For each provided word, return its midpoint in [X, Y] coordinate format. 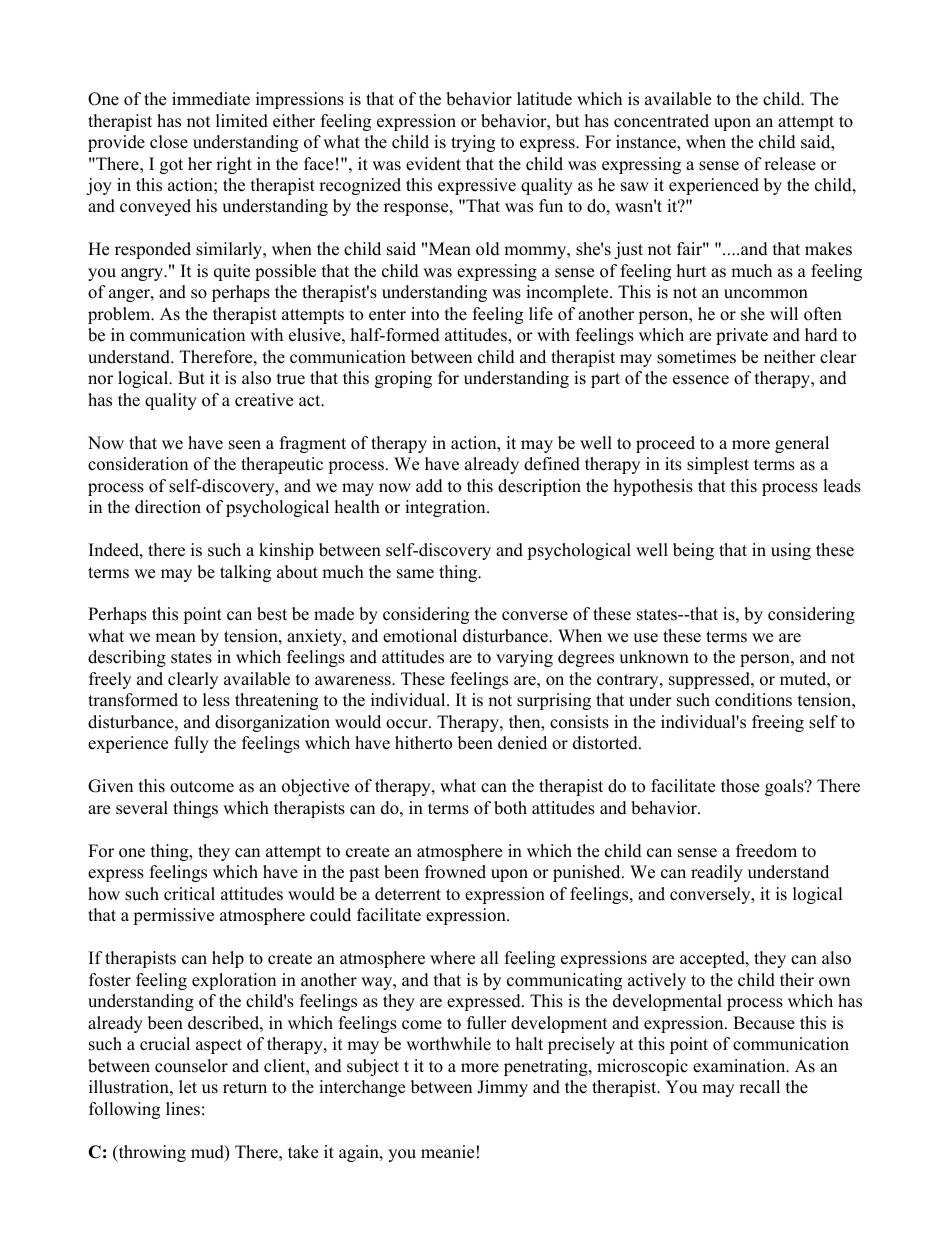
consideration [138, 464]
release [790, 164]
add [429, 486]
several [142, 808]
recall [759, 1087]
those [740, 786]
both [510, 808]
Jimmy [502, 1088]
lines [183, 1109]
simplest [718, 465]
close [169, 142]
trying [473, 143]
